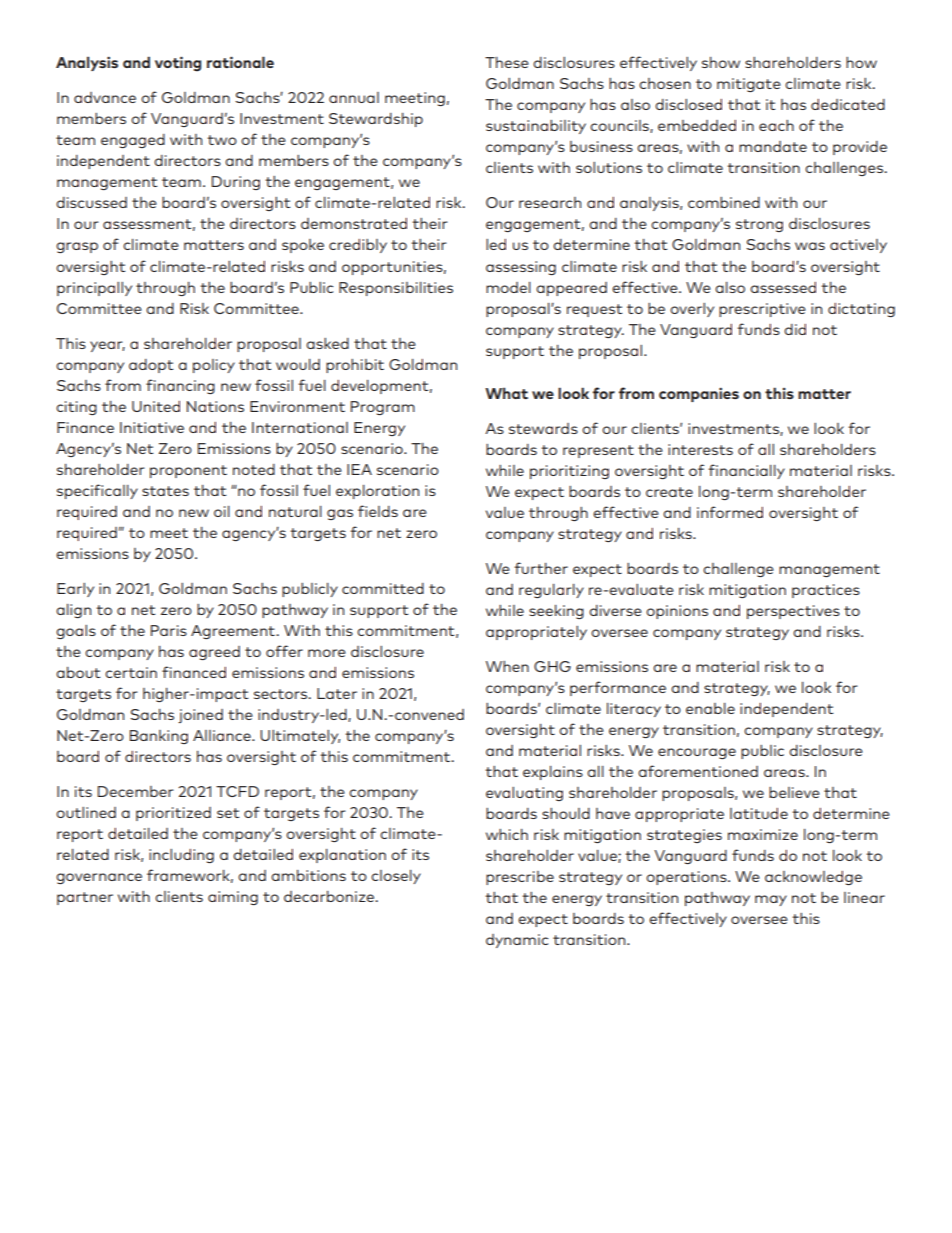 This image has width=952, height=1233. I want to click on principally, so click(94, 289).
